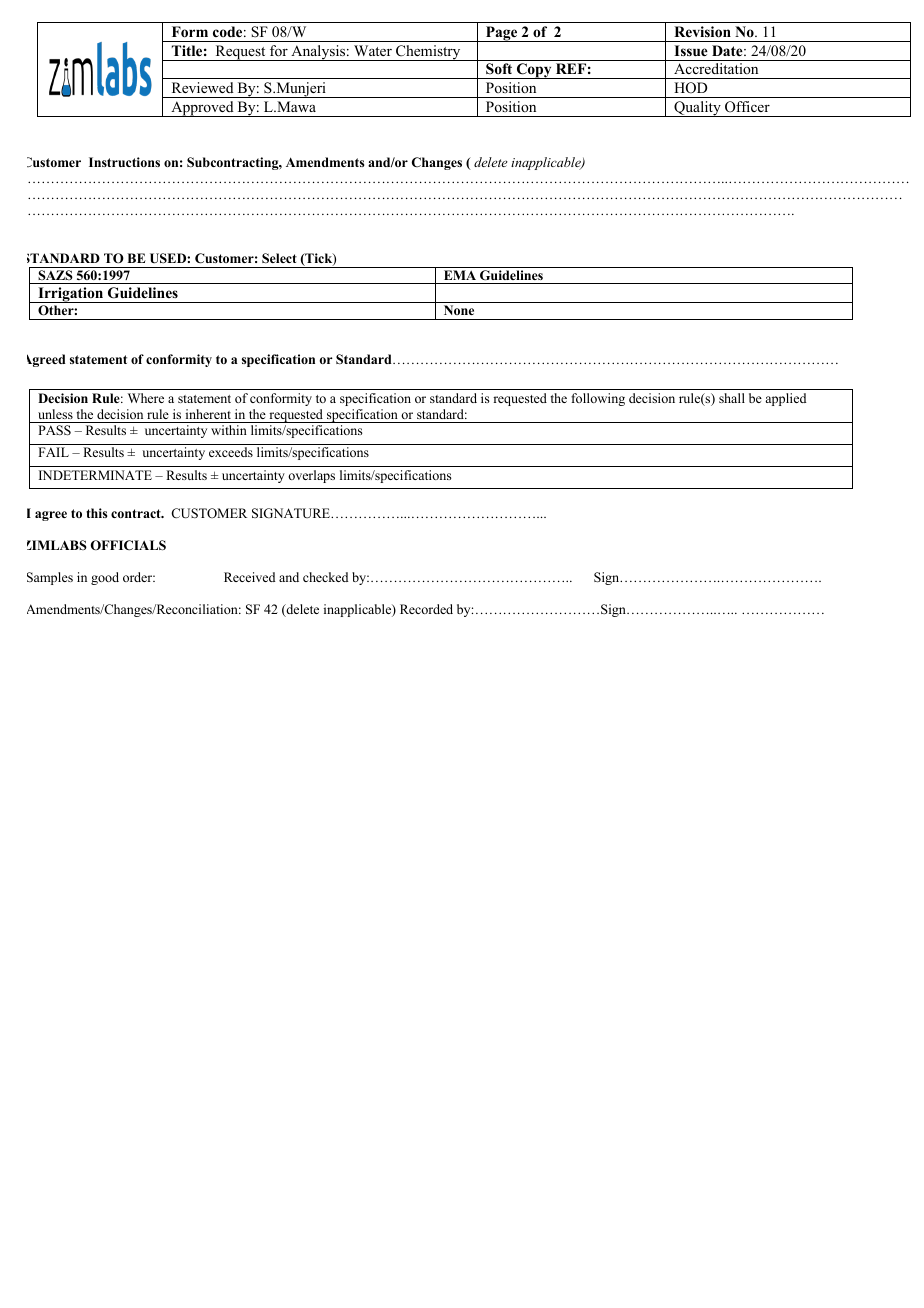 This screenshot has width=924, height=1308. Describe the element at coordinates (95, 475) in the screenshot. I see `INDETERMINATE` at that location.
